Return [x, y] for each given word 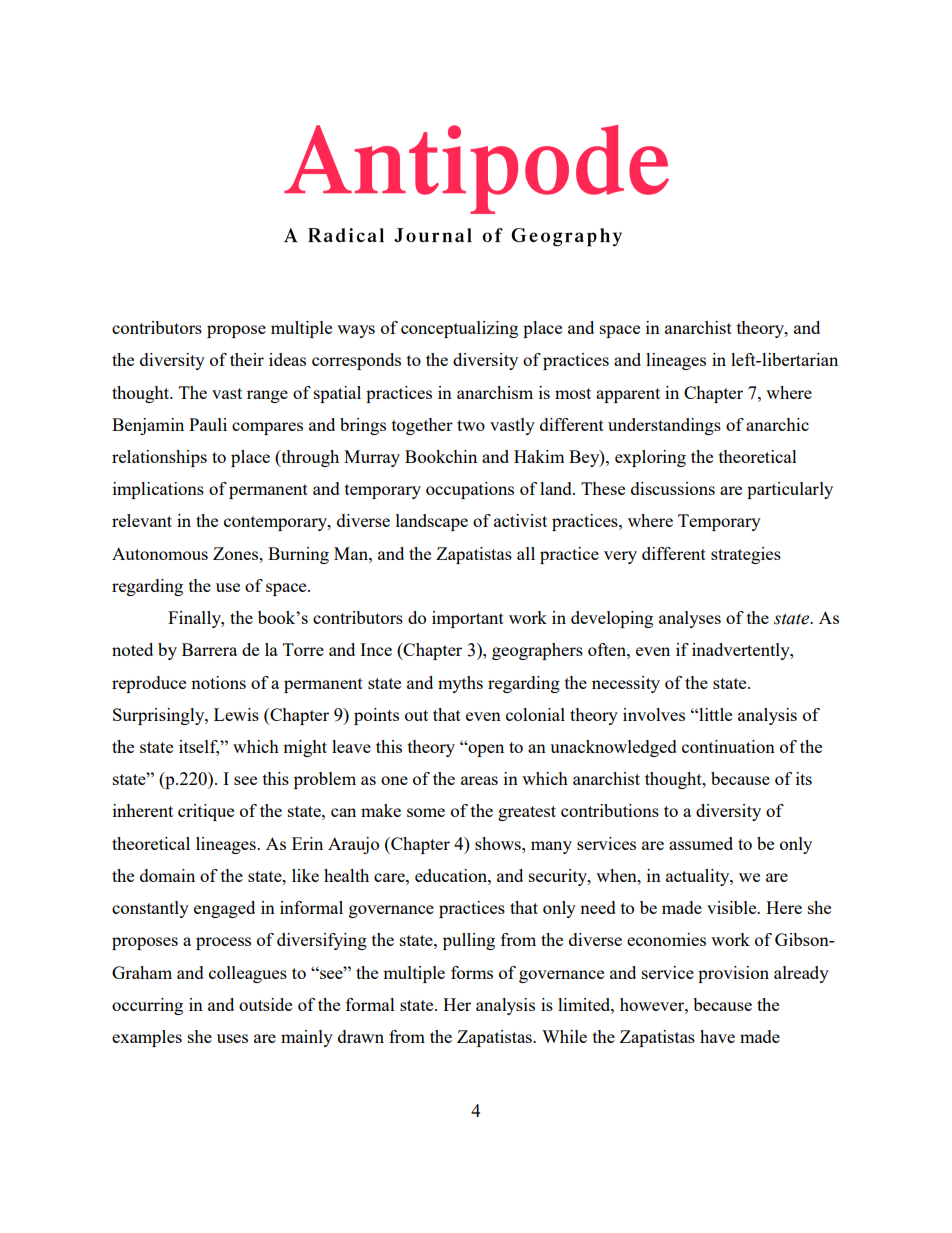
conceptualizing [459, 329]
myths [460, 684]
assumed [701, 843]
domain [167, 875]
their [247, 359]
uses [232, 1038]
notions [218, 682]
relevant [142, 520]
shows [499, 843]
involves [654, 714]
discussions [673, 488]
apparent [628, 395]
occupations [470, 490]
